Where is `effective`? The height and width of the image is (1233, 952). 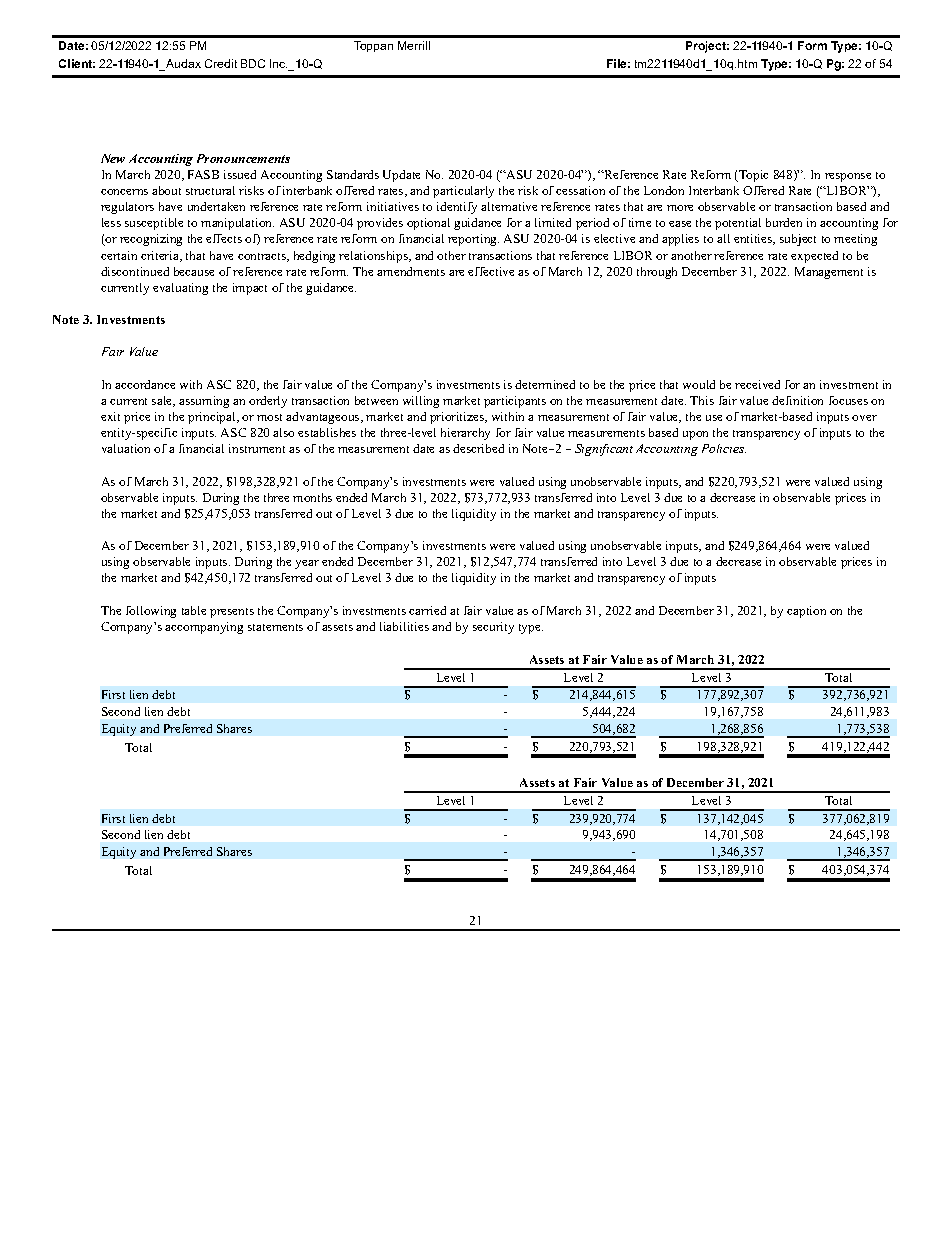 effective is located at coordinates (491, 271).
